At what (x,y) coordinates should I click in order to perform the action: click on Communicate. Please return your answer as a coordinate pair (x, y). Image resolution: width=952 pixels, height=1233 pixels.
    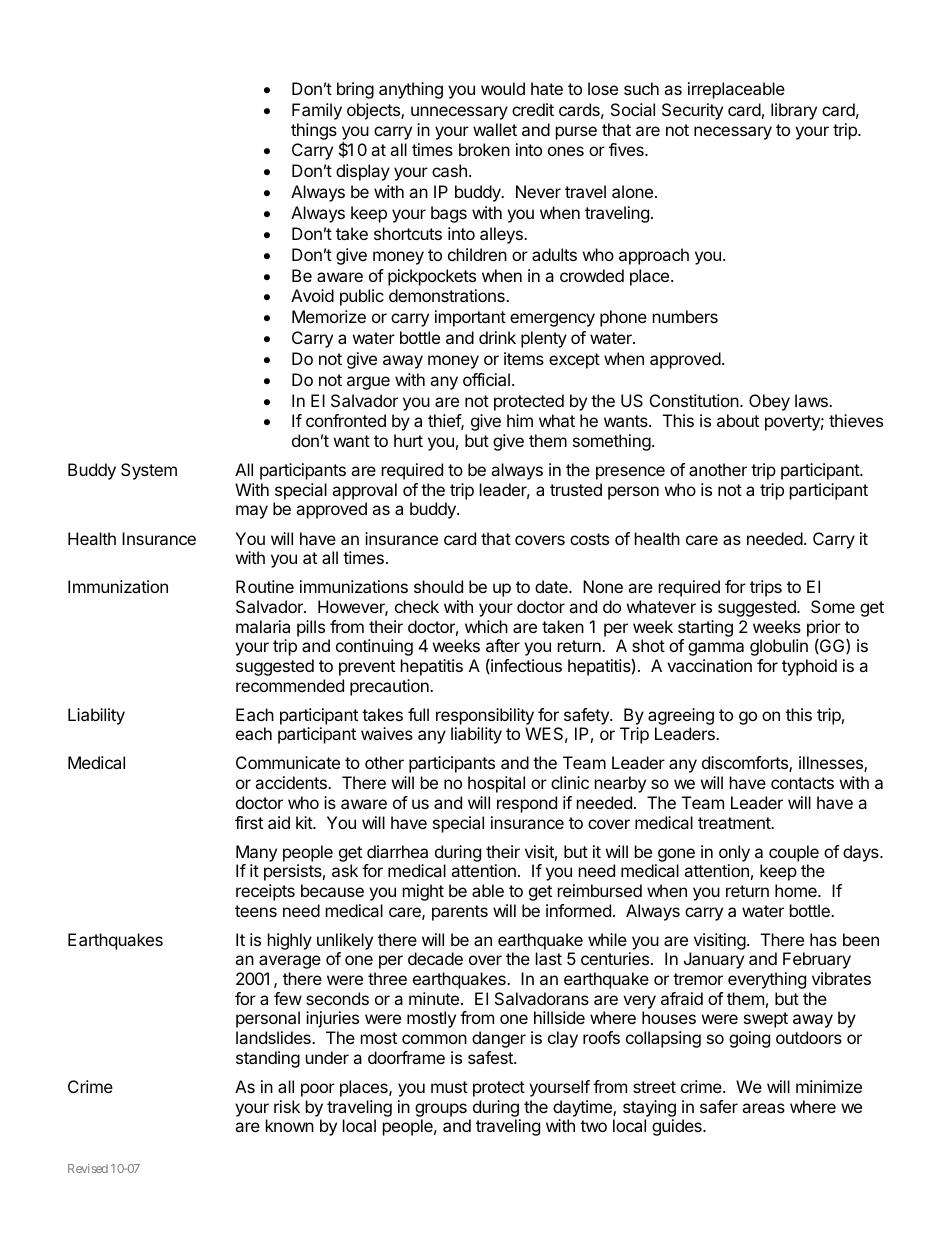
    Looking at the image, I should click on (288, 762).
